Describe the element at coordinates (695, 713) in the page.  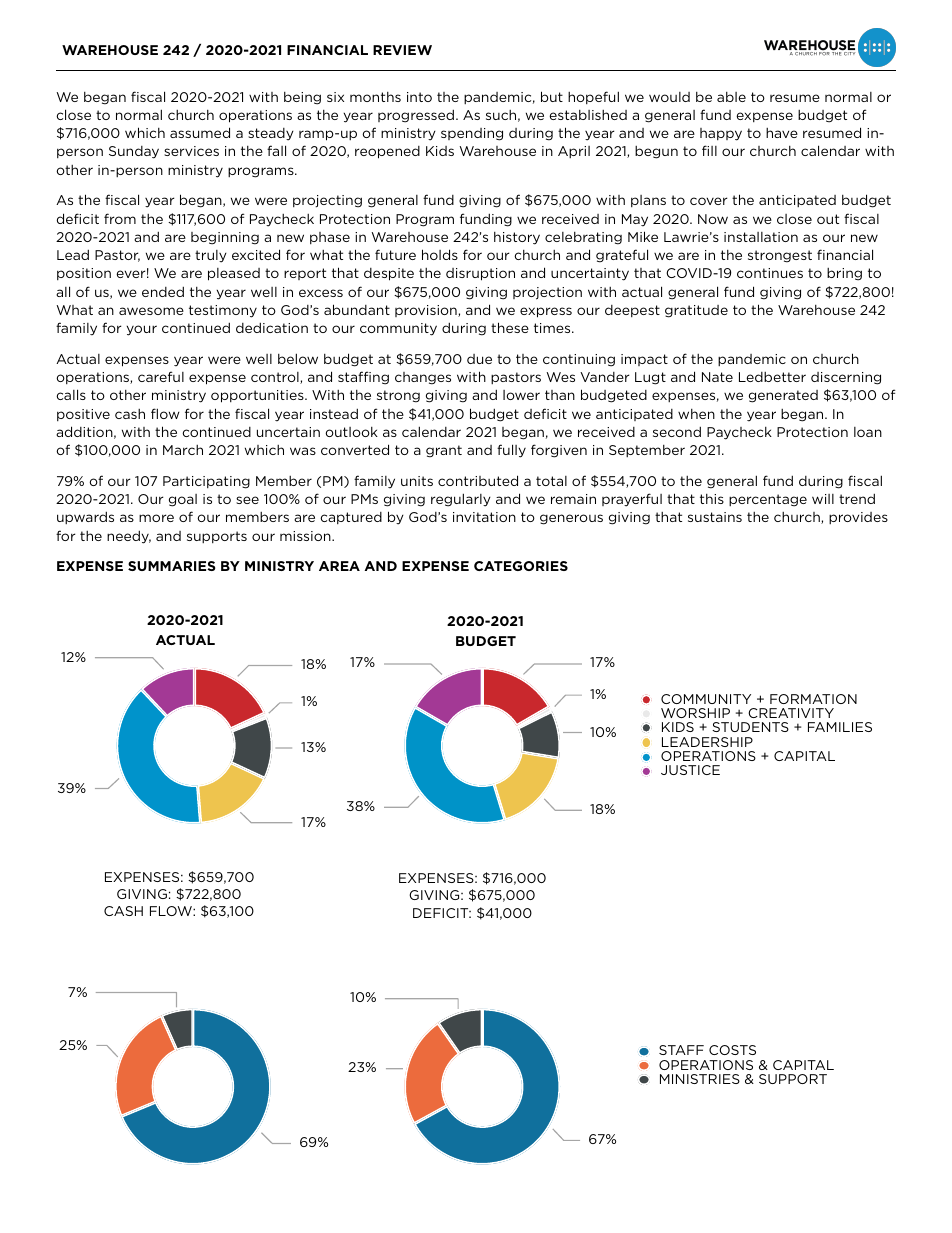
I see `WORSHIP` at that location.
